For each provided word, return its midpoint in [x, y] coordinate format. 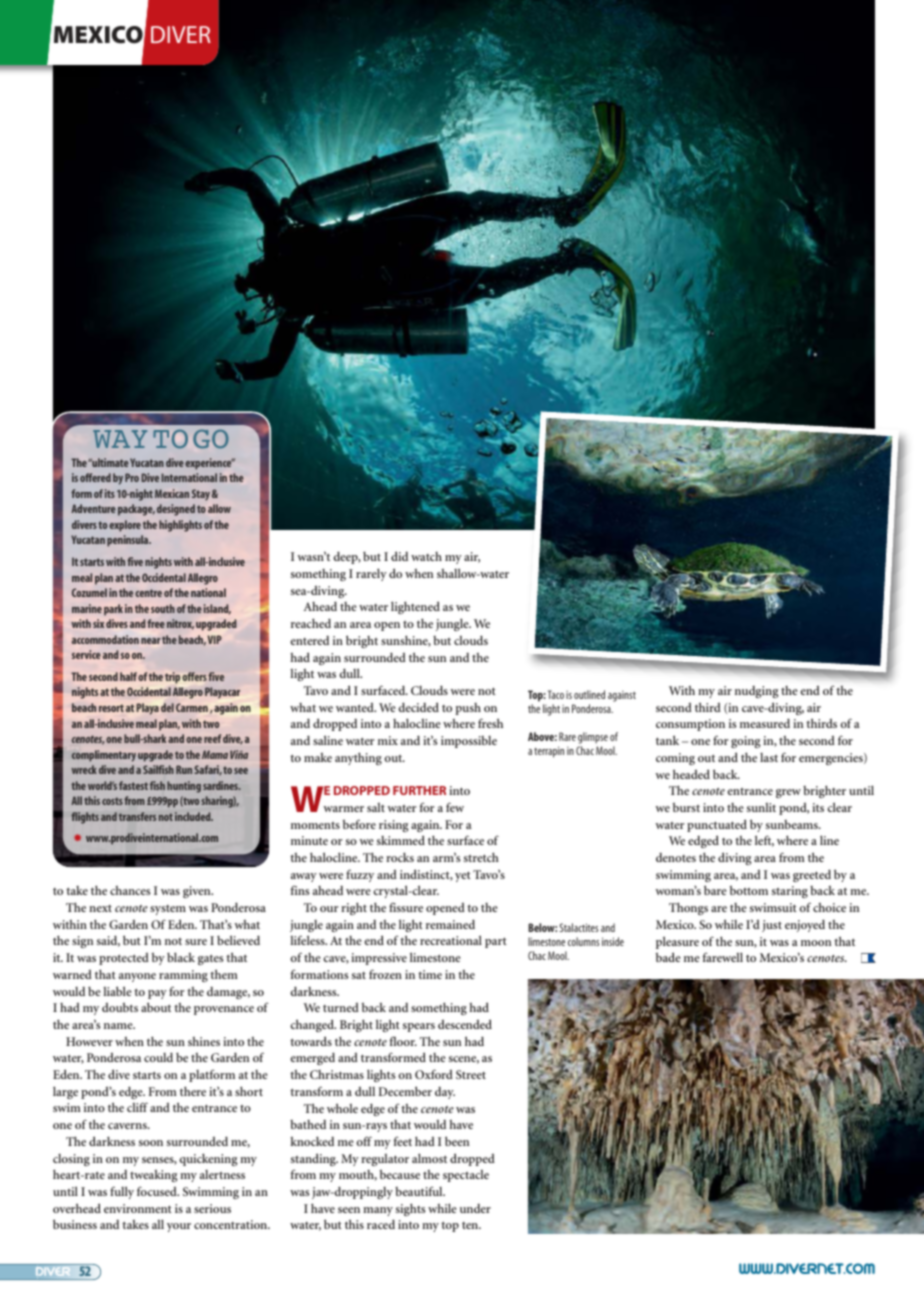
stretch [481, 857]
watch [426, 556]
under [475, 1208]
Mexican [172, 493]
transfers [137, 816]
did [399, 556]
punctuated [717, 825]
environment [138, 1208]
